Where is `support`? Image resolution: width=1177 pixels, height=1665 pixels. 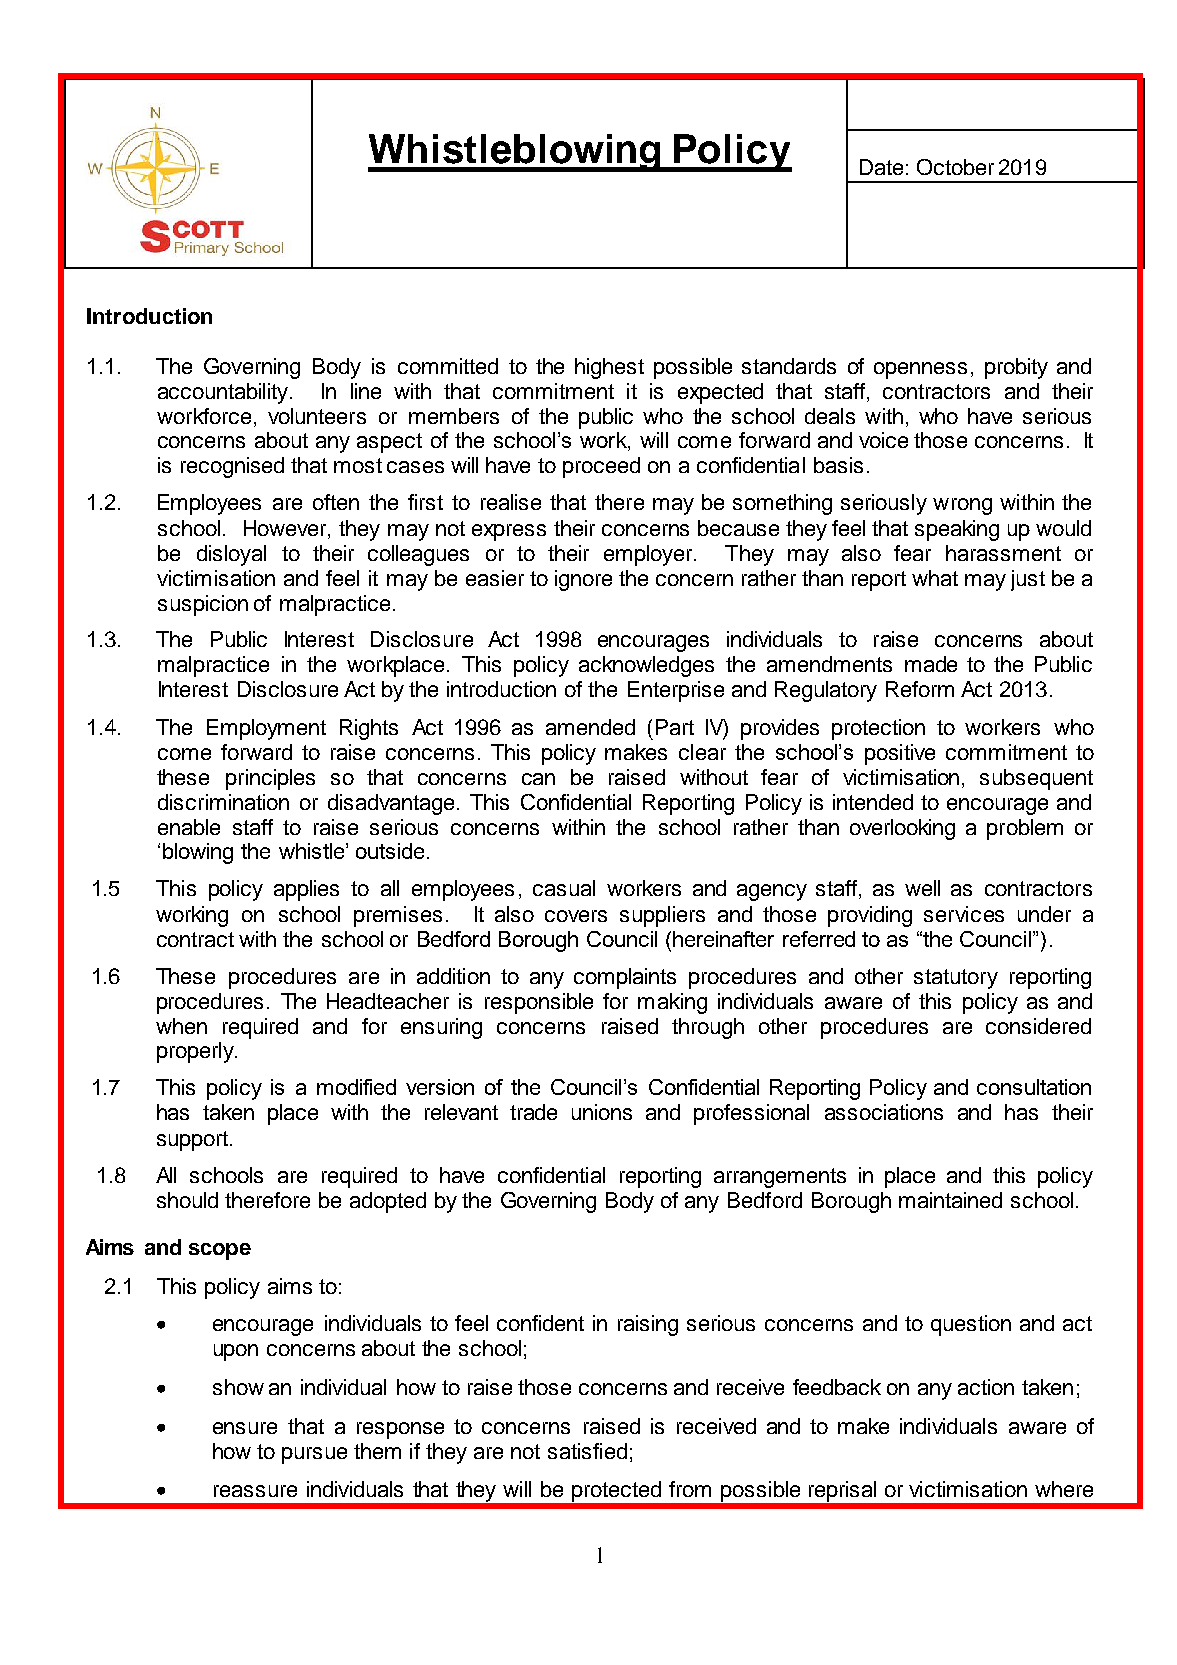
support is located at coordinates (194, 1141).
